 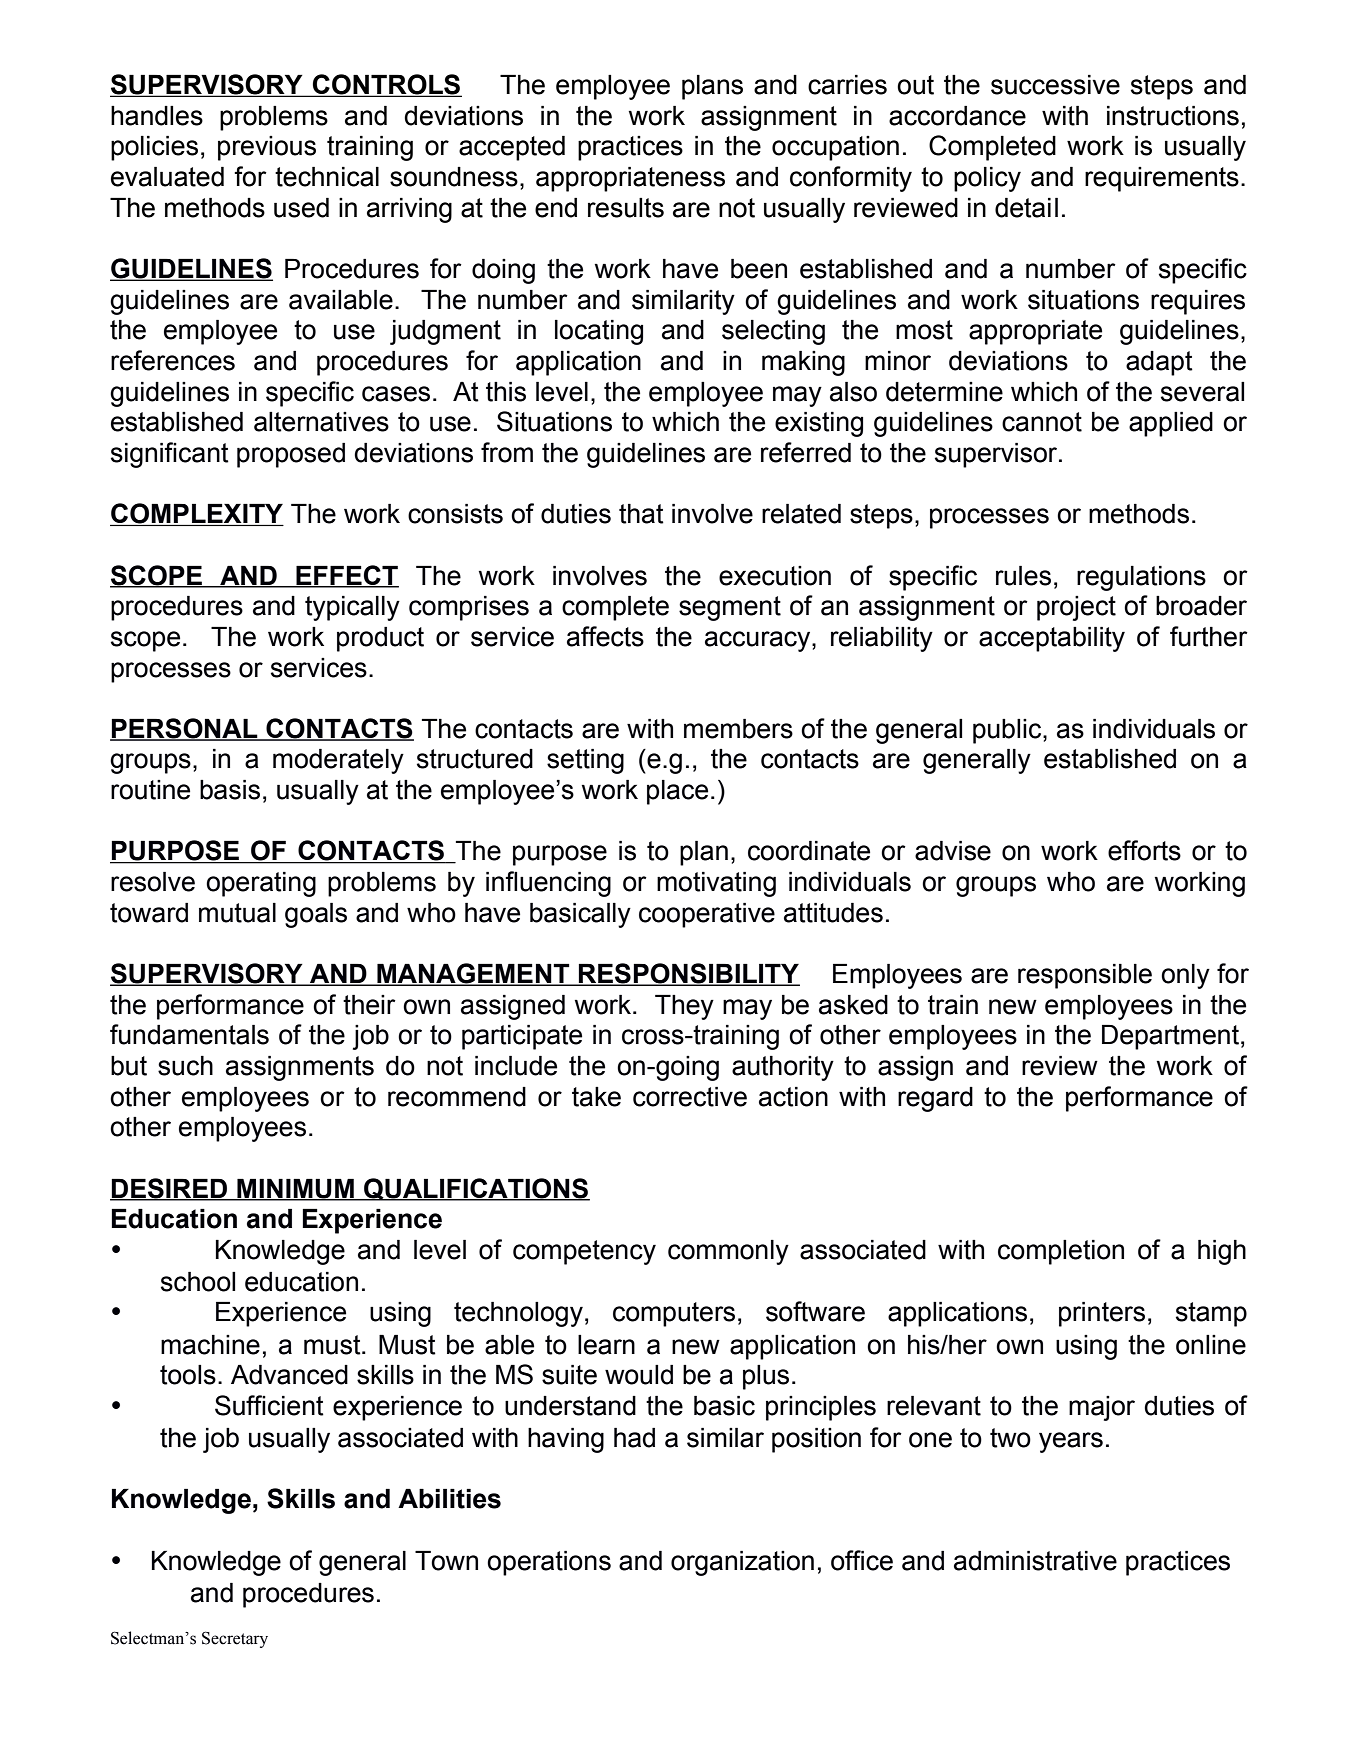 What do you see at coordinates (261, 884) in the page?
I see `operating` at bounding box center [261, 884].
